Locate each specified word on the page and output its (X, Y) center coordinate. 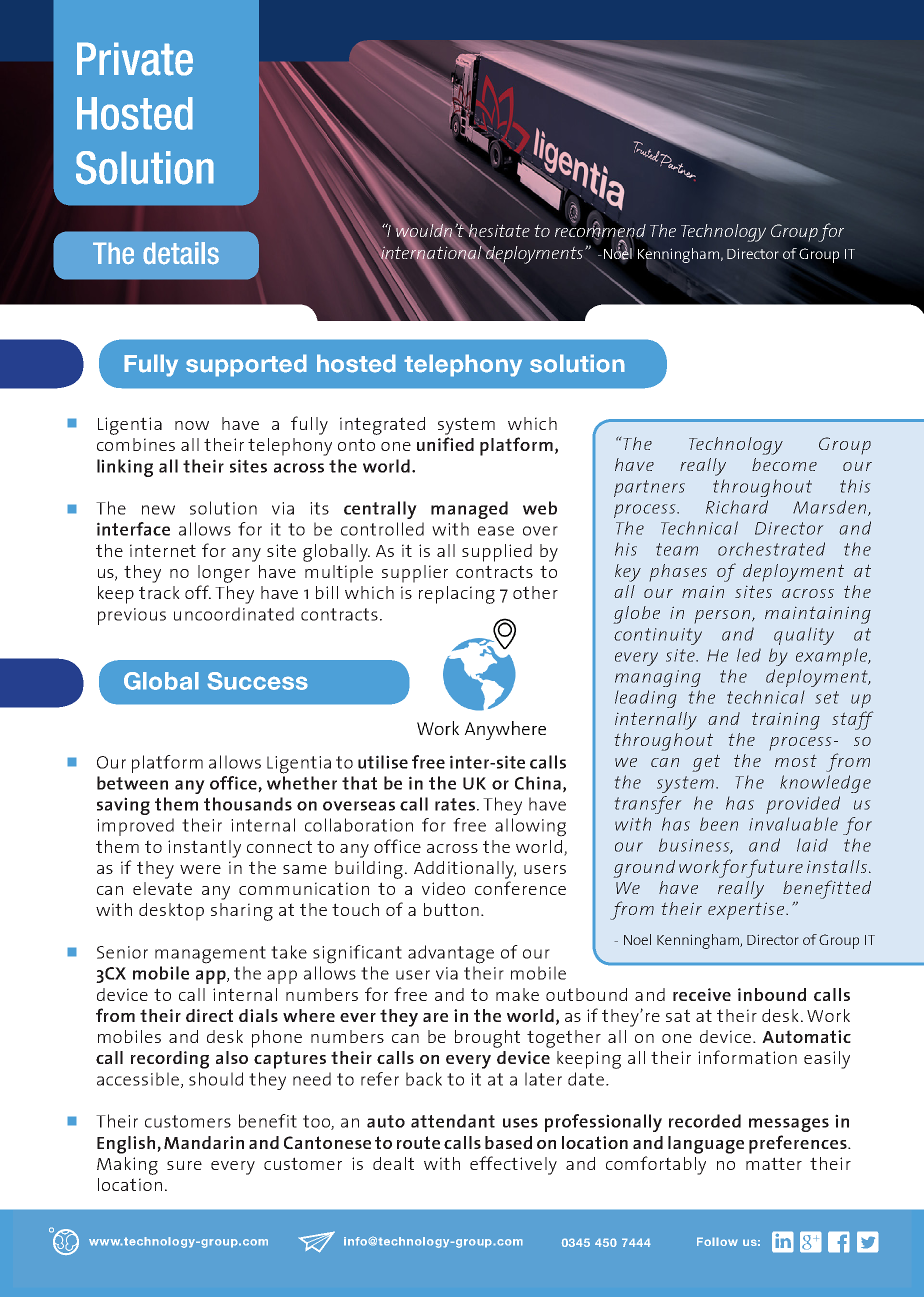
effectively (513, 1165)
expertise (747, 911)
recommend (600, 230)
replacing (457, 595)
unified (445, 444)
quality (804, 636)
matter (774, 1163)
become (784, 464)
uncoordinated (234, 614)
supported (246, 365)
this (855, 486)
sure (184, 1165)
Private (135, 59)
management (210, 955)
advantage (451, 954)
